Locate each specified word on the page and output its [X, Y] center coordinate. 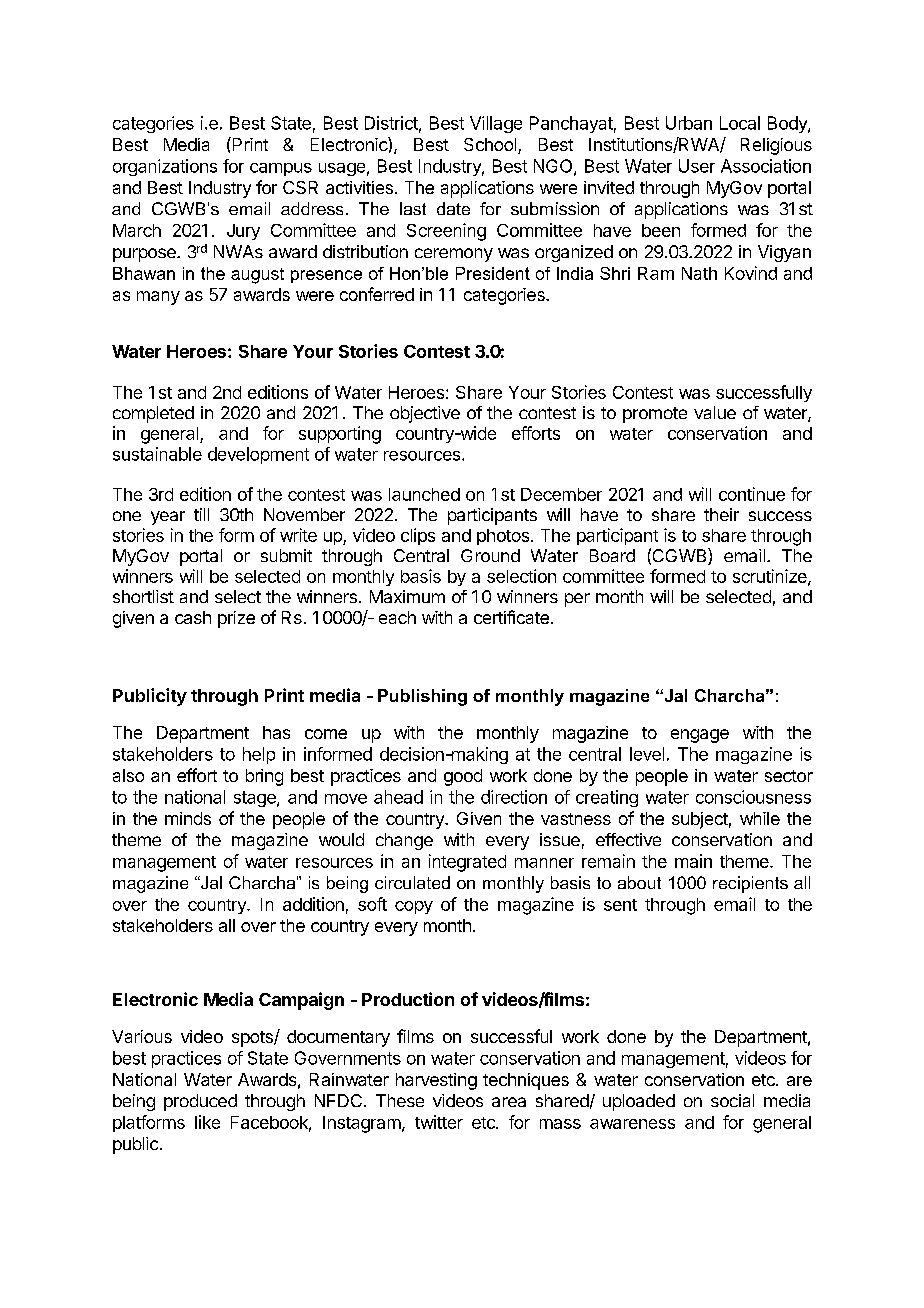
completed [153, 414]
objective [425, 414]
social [732, 1100]
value [715, 412]
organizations [165, 167]
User [697, 166]
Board [612, 555]
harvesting [436, 1081]
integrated [467, 863]
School [491, 146]
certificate [511, 617]
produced [200, 1102]
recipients [750, 884]
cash [193, 617]
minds [188, 818]
